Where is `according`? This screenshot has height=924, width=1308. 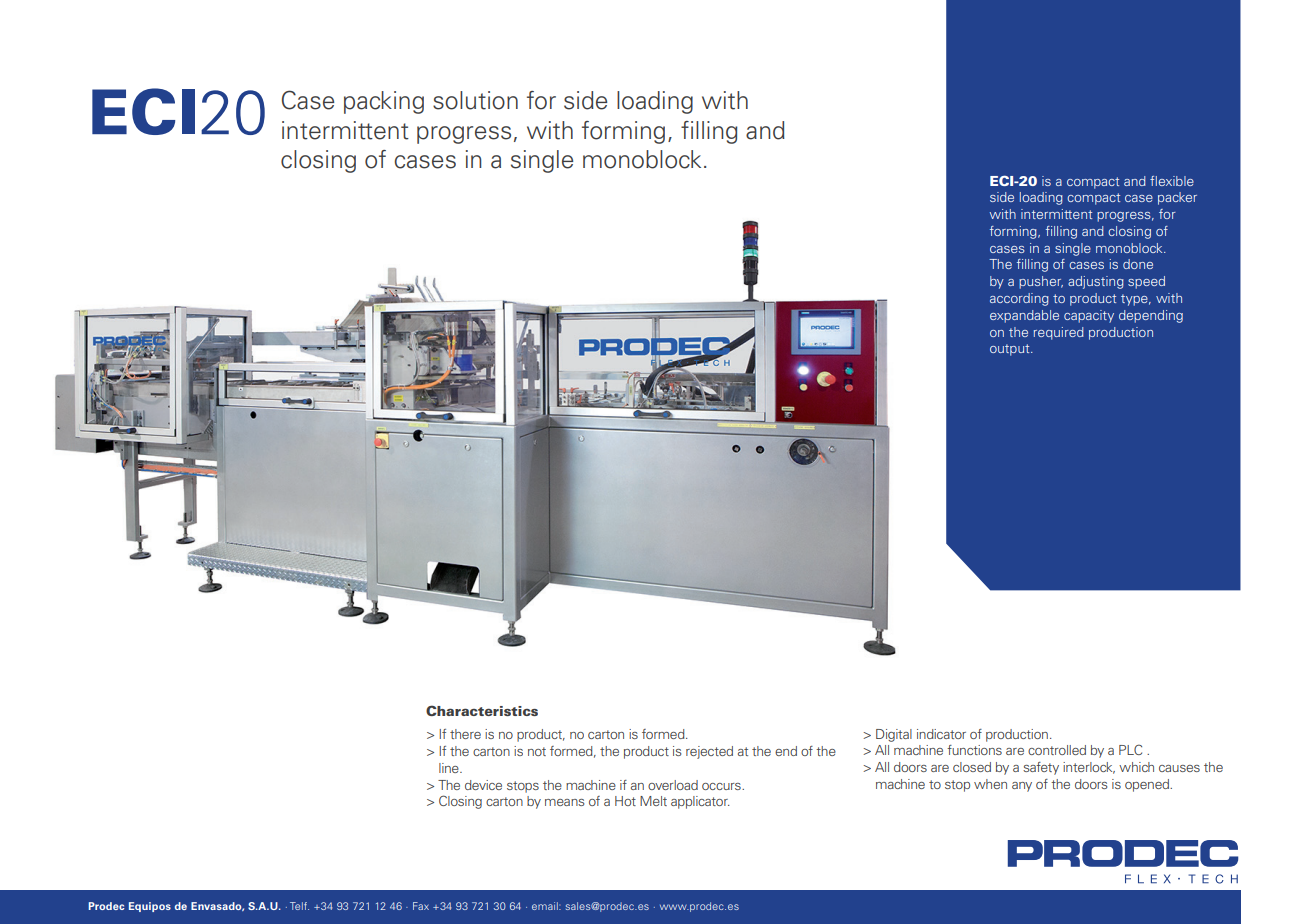 according is located at coordinates (1019, 299).
